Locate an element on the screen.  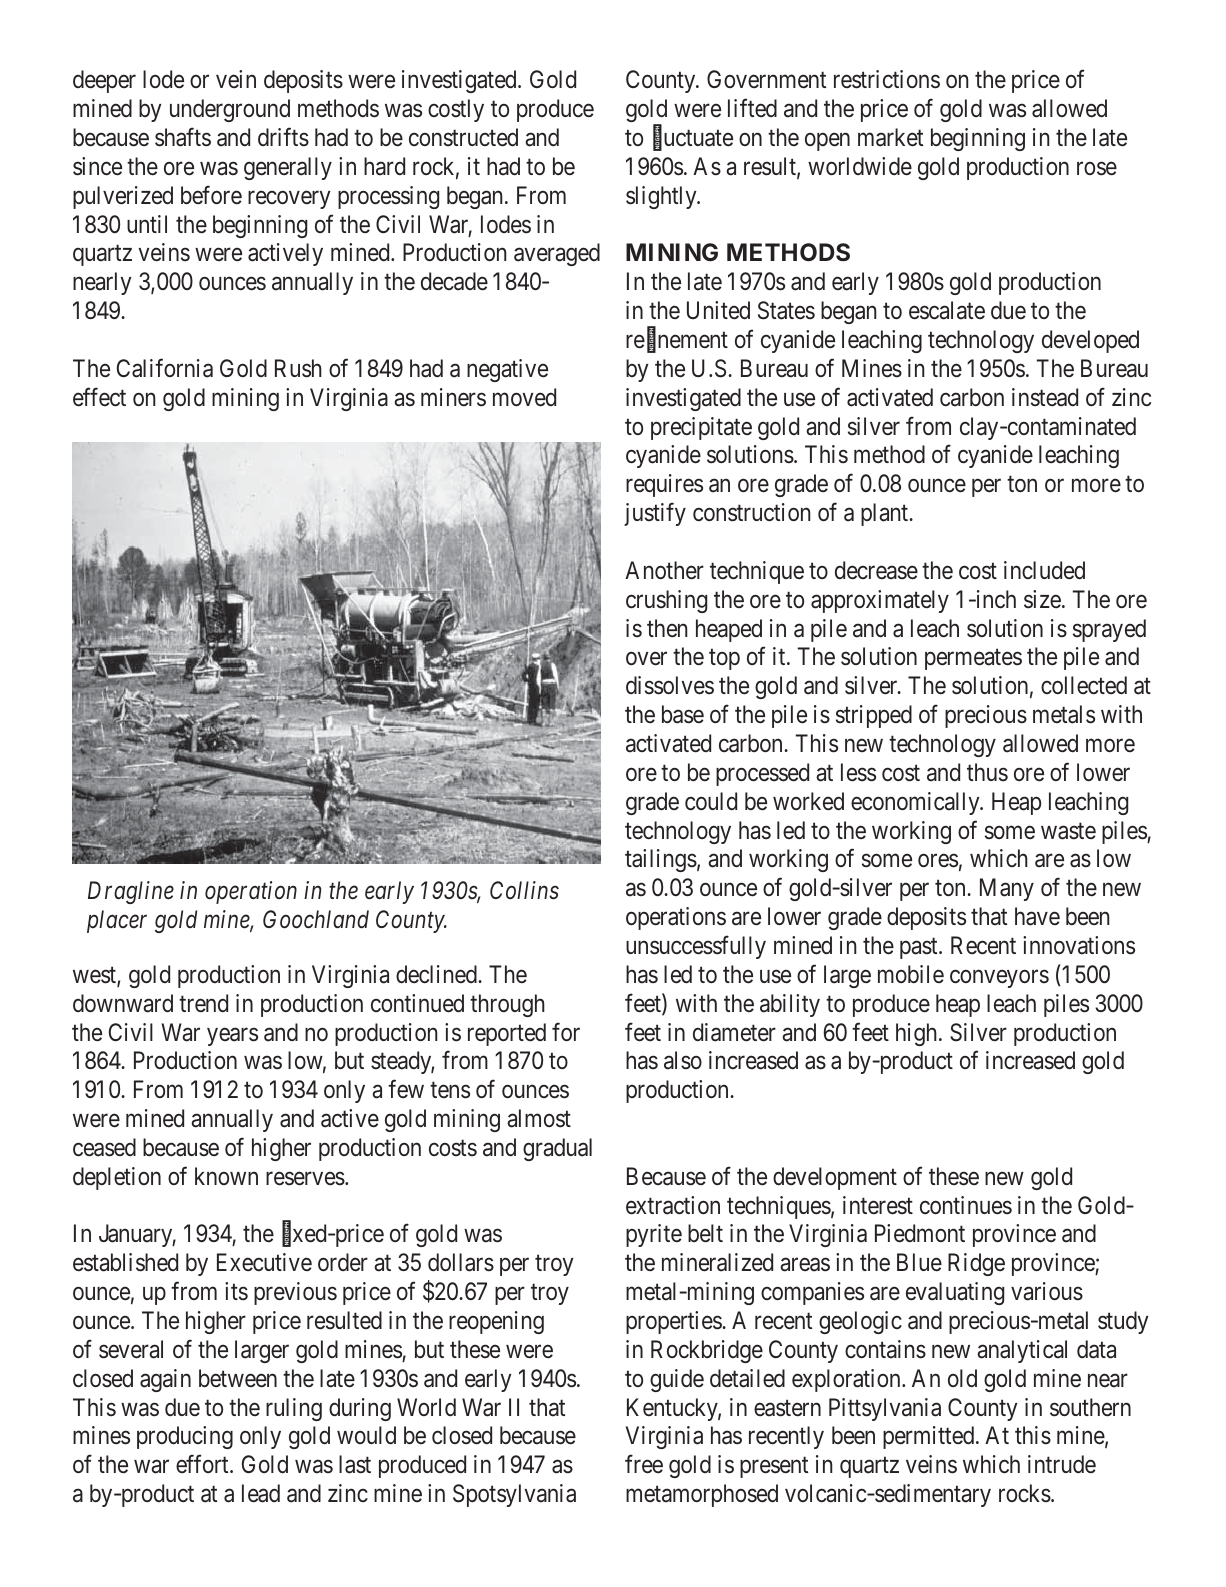
Another is located at coordinates (664, 570).
